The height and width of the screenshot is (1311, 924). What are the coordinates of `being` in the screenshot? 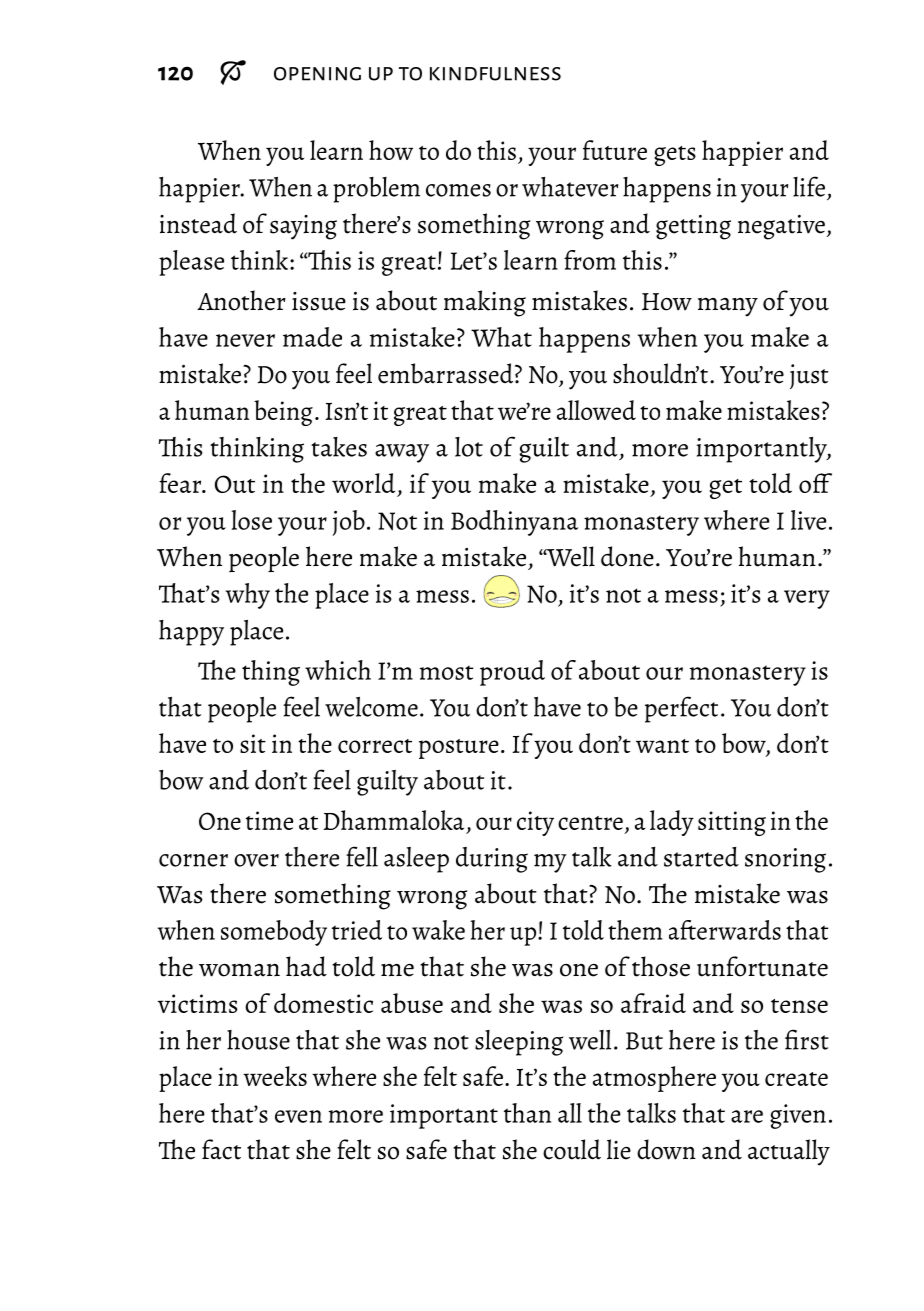 It's located at (283, 413).
